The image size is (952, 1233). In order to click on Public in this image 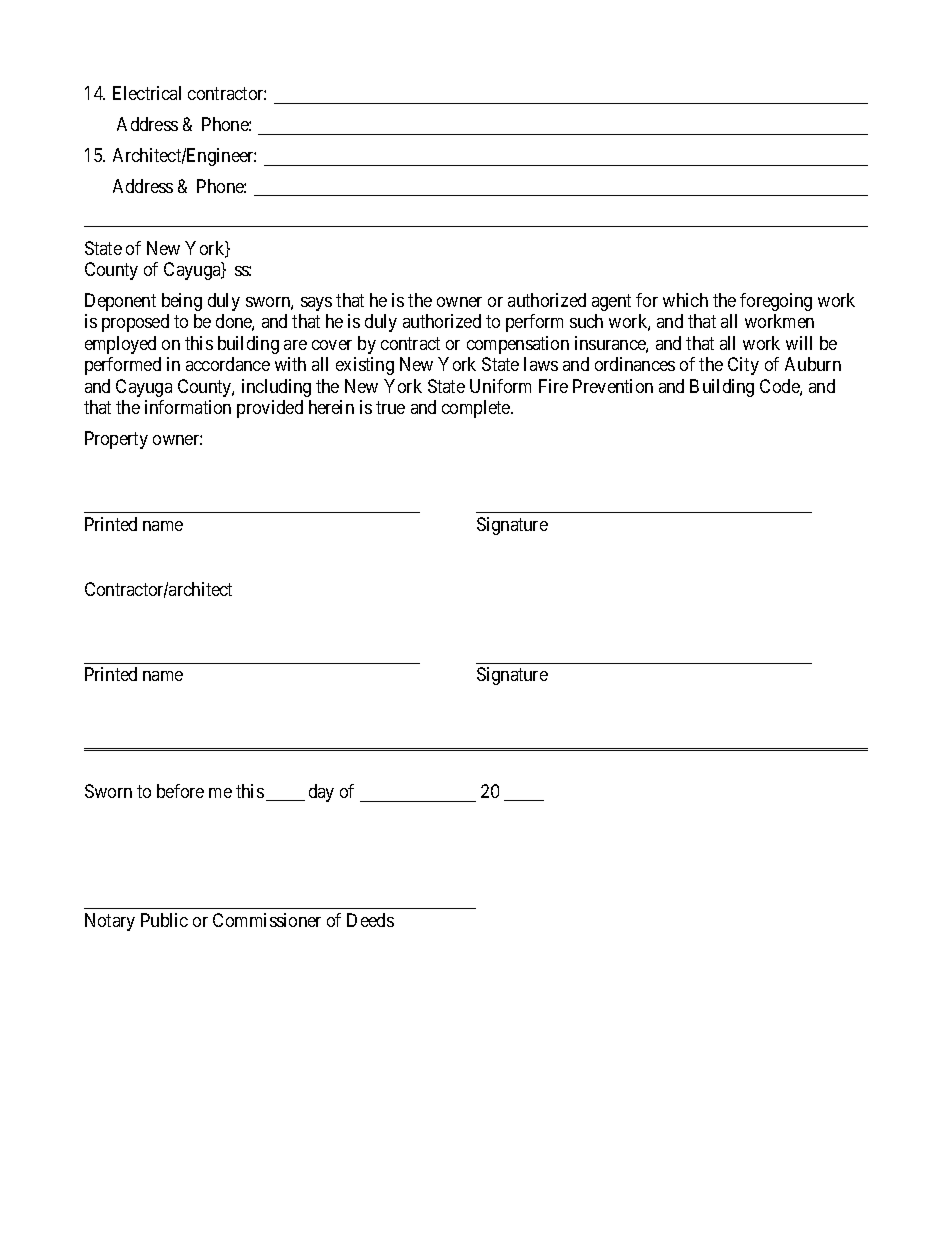, I will do `click(164, 920)`.
